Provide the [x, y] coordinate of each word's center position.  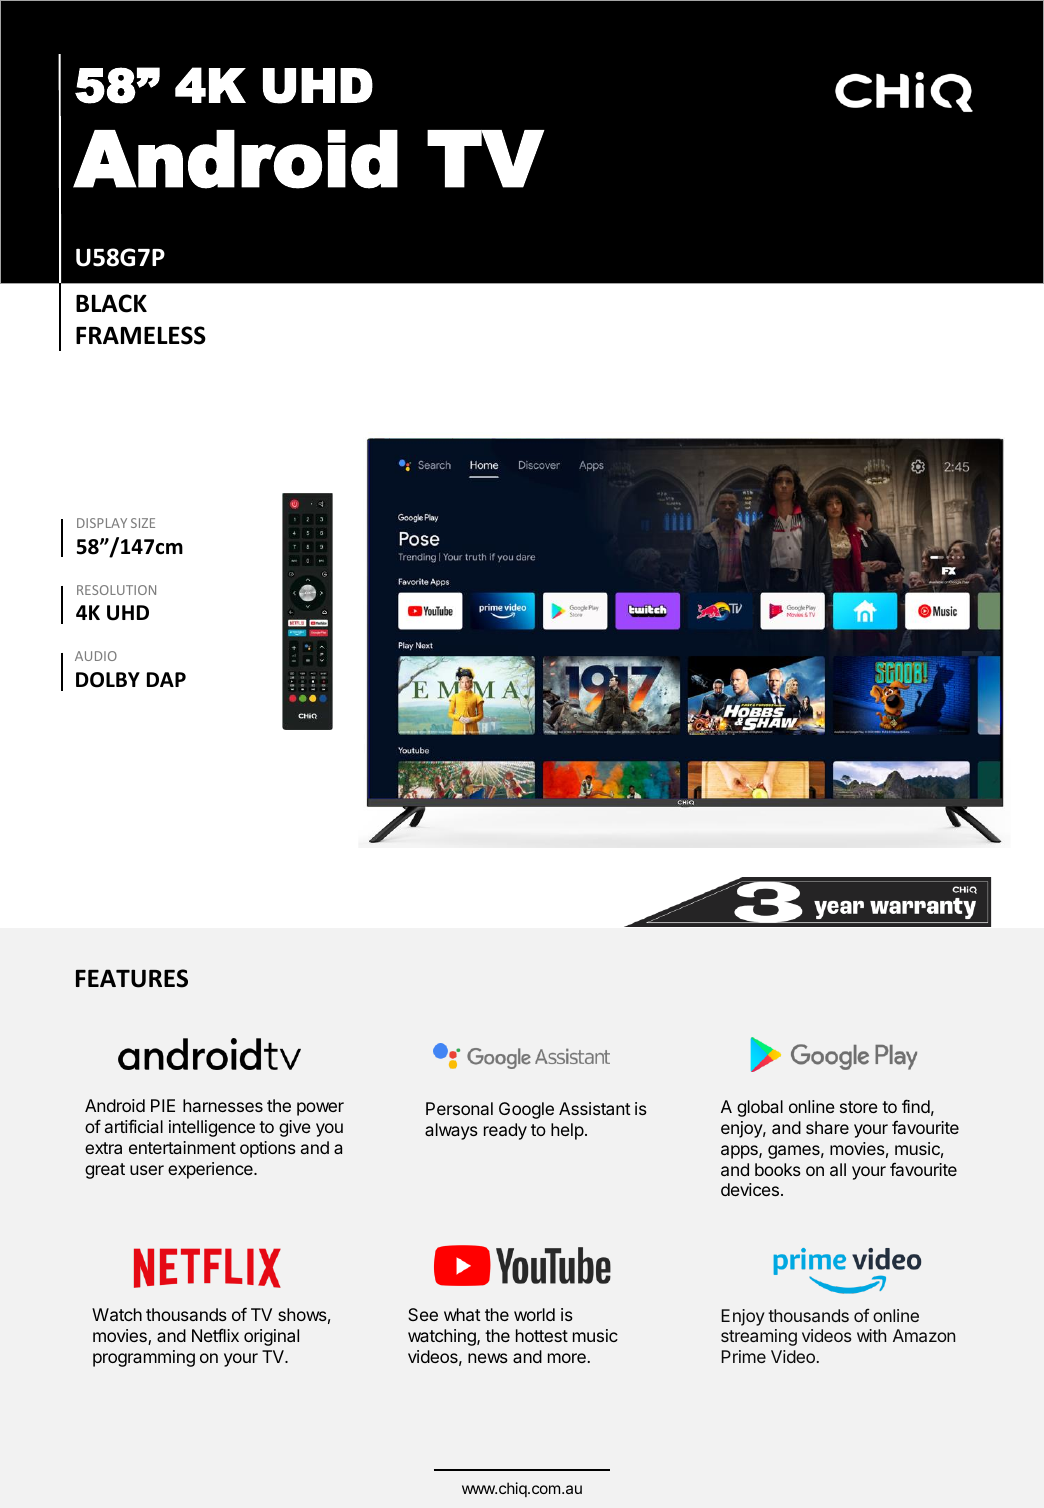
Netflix [215, 1335]
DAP [166, 679]
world [534, 1314]
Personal [459, 1108]
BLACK [111, 303]
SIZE [143, 523]
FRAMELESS [141, 335]
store [859, 1107]
